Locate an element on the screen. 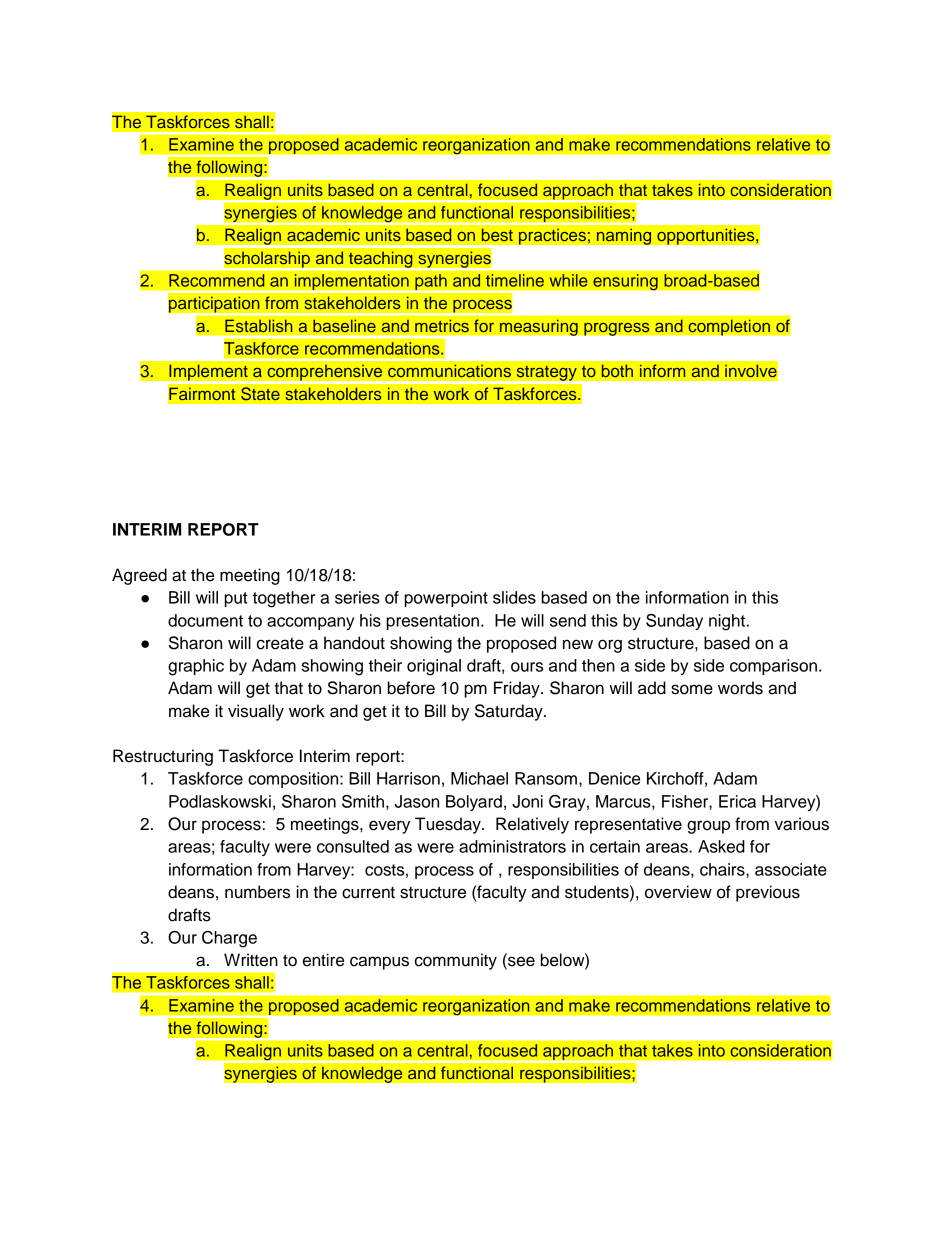 The width and height of the screenshot is (952, 1233). Erica is located at coordinates (737, 801).
